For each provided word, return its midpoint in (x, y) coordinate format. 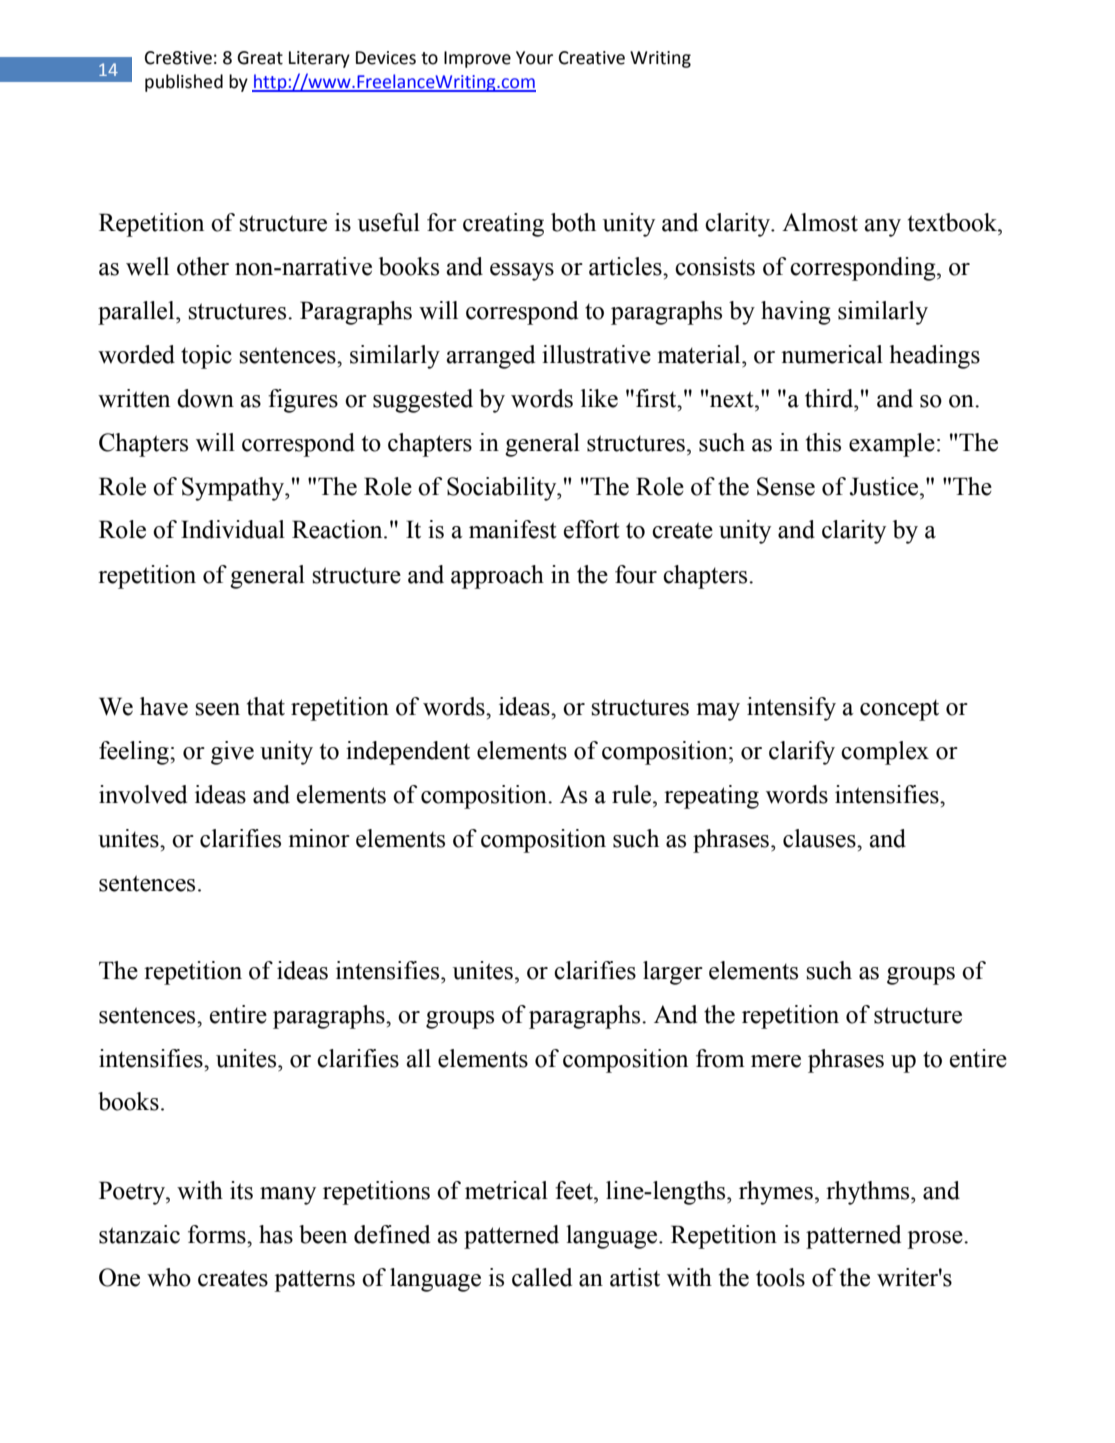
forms (218, 1234)
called (542, 1277)
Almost (820, 222)
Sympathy (234, 489)
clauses (820, 838)
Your (534, 58)
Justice (885, 486)
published (184, 83)
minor (319, 838)
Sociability (503, 489)
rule (633, 794)
